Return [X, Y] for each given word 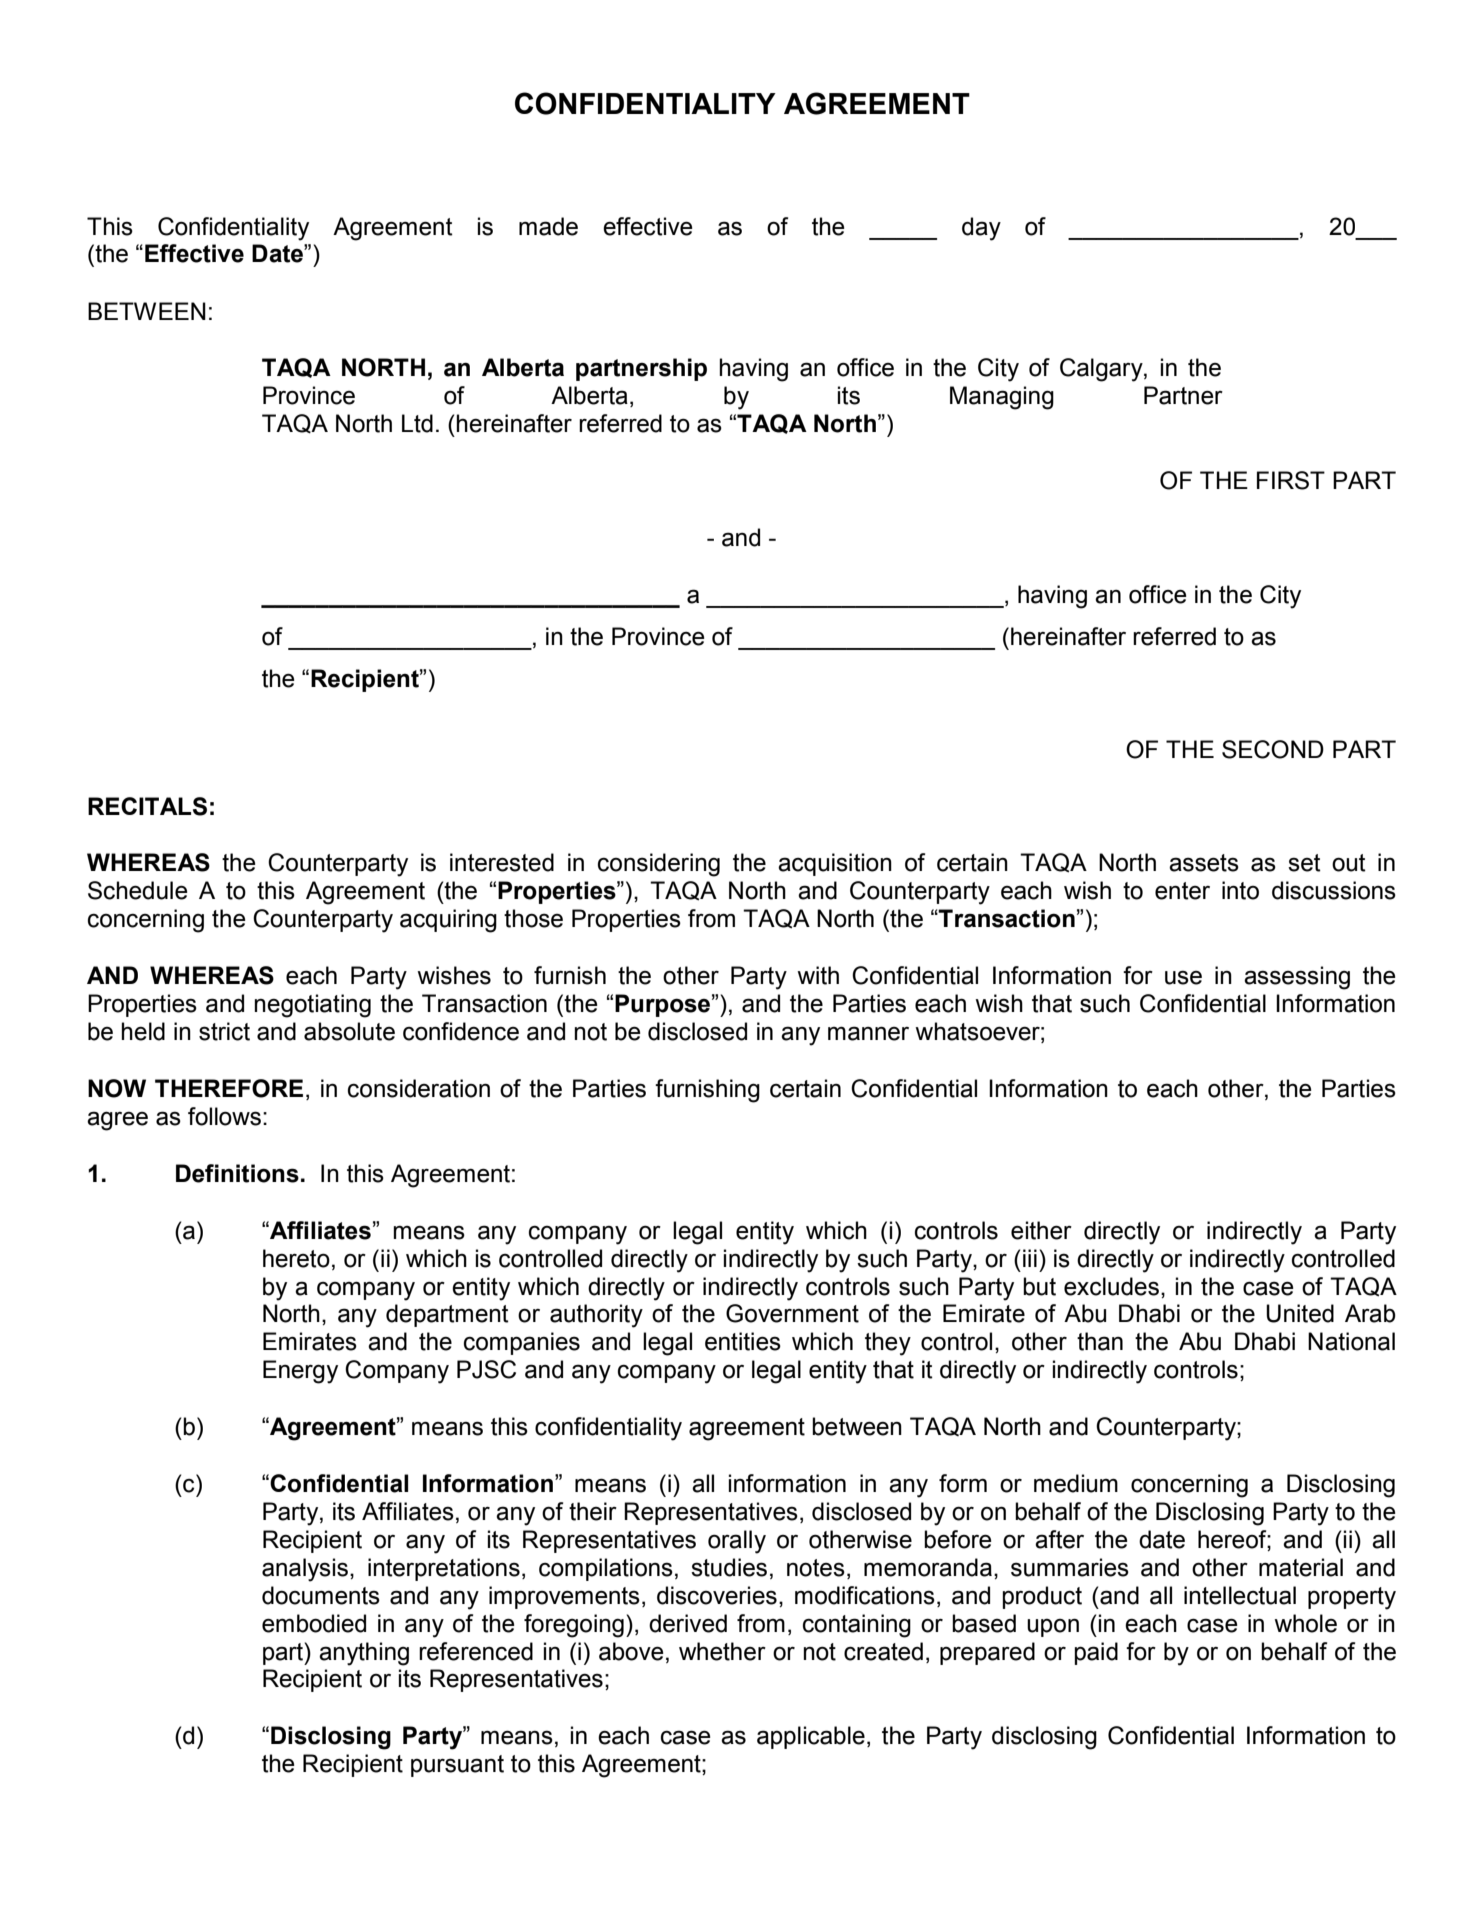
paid [1096, 1653]
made [548, 226]
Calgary [1102, 370]
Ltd [417, 423]
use [1183, 977]
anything [364, 1654]
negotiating [312, 1006]
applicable [811, 1737]
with [818, 975]
